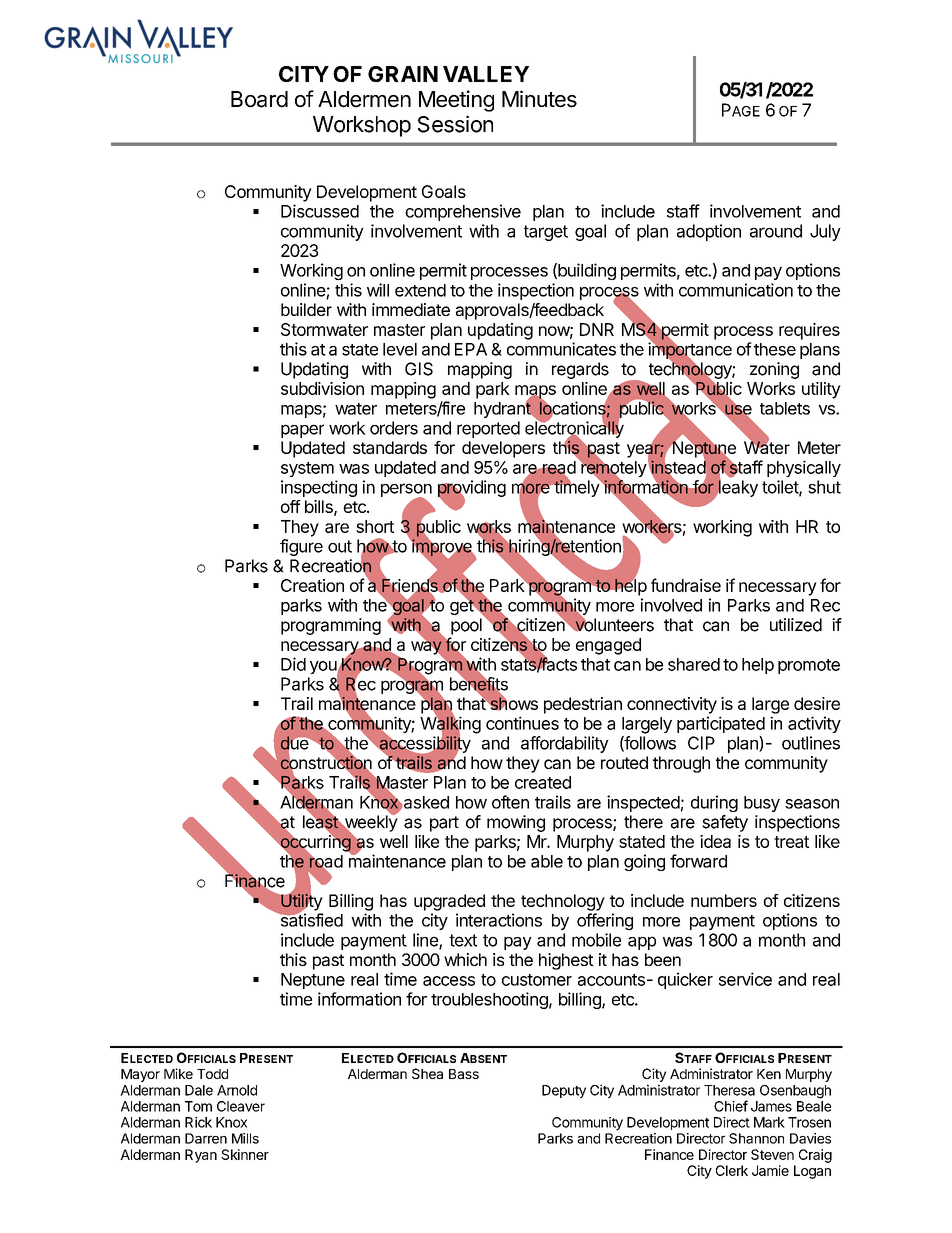 The width and height of the page is (952, 1233). What do you see at coordinates (259, 99) in the page?
I see `Board` at bounding box center [259, 99].
